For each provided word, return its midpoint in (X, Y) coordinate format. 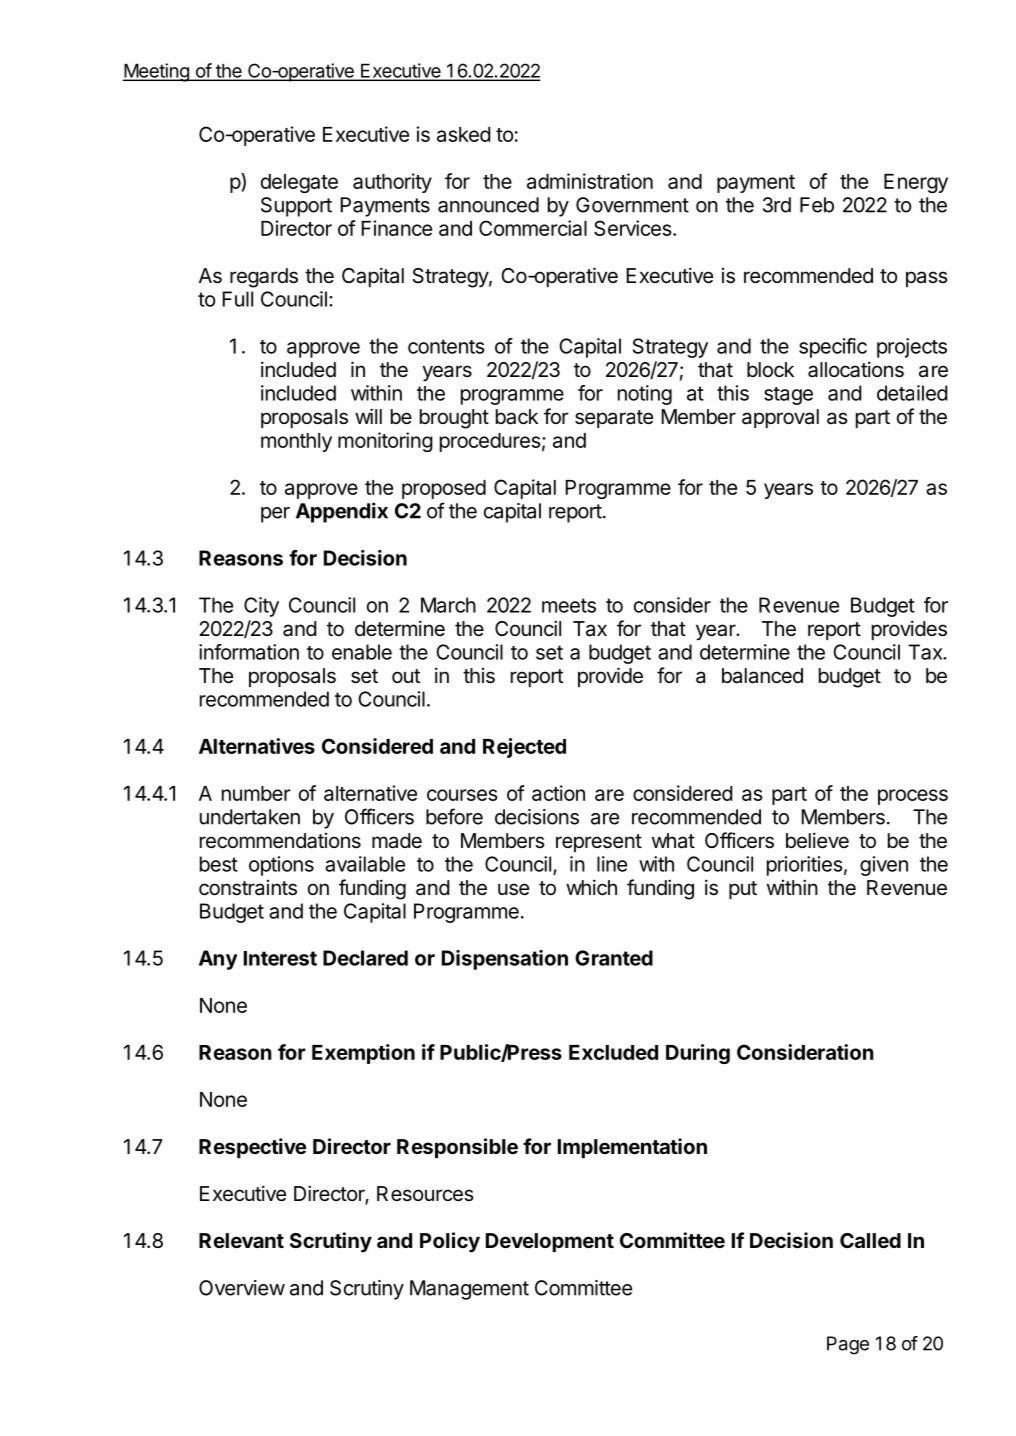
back (517, 417)
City (261, 607)
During (698, 1054)
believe (817, 840)
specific (833, 348)
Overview (242, 1288)
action (558, 793)
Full (237, 299)
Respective (252, 1148)
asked (464, 134)
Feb (817, 205)
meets (569, 605)
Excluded (613, 1052)
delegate (299, 183)
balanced (762, 676)
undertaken (250, 817)
